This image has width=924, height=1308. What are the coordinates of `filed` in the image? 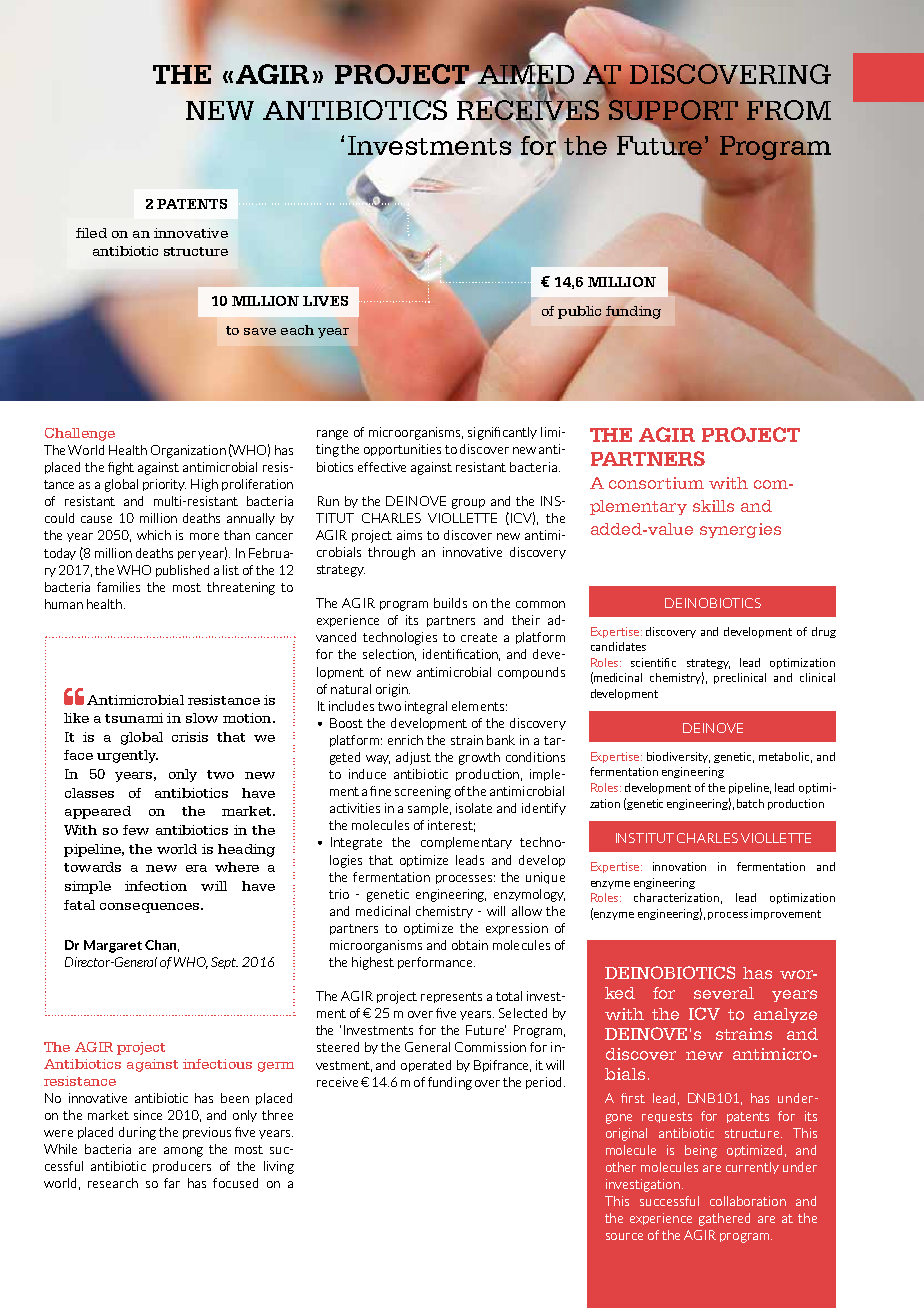 It's located at (91, 233).
